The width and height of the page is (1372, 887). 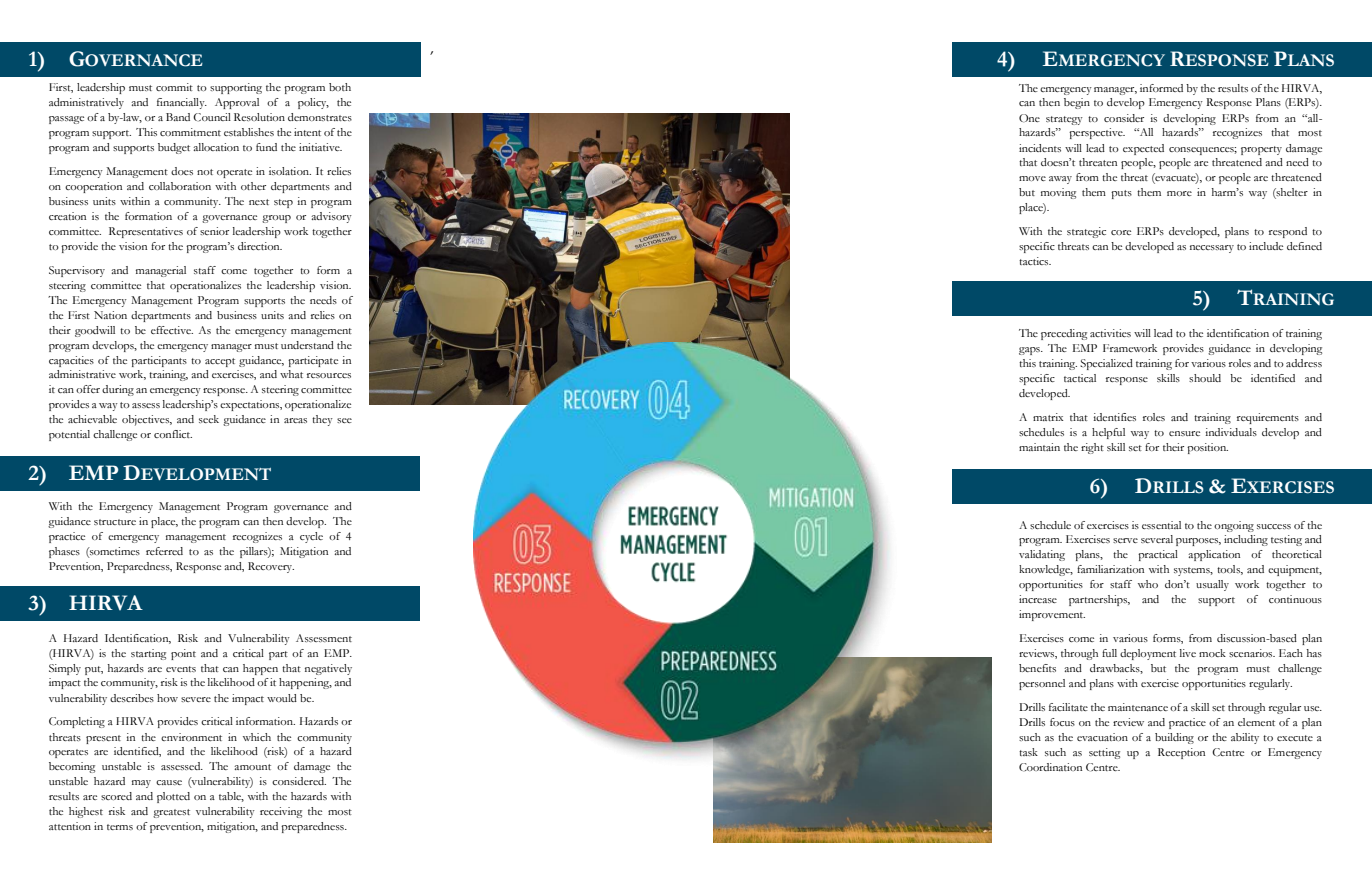 I want to click on task, so click(x=1028, y=752).
